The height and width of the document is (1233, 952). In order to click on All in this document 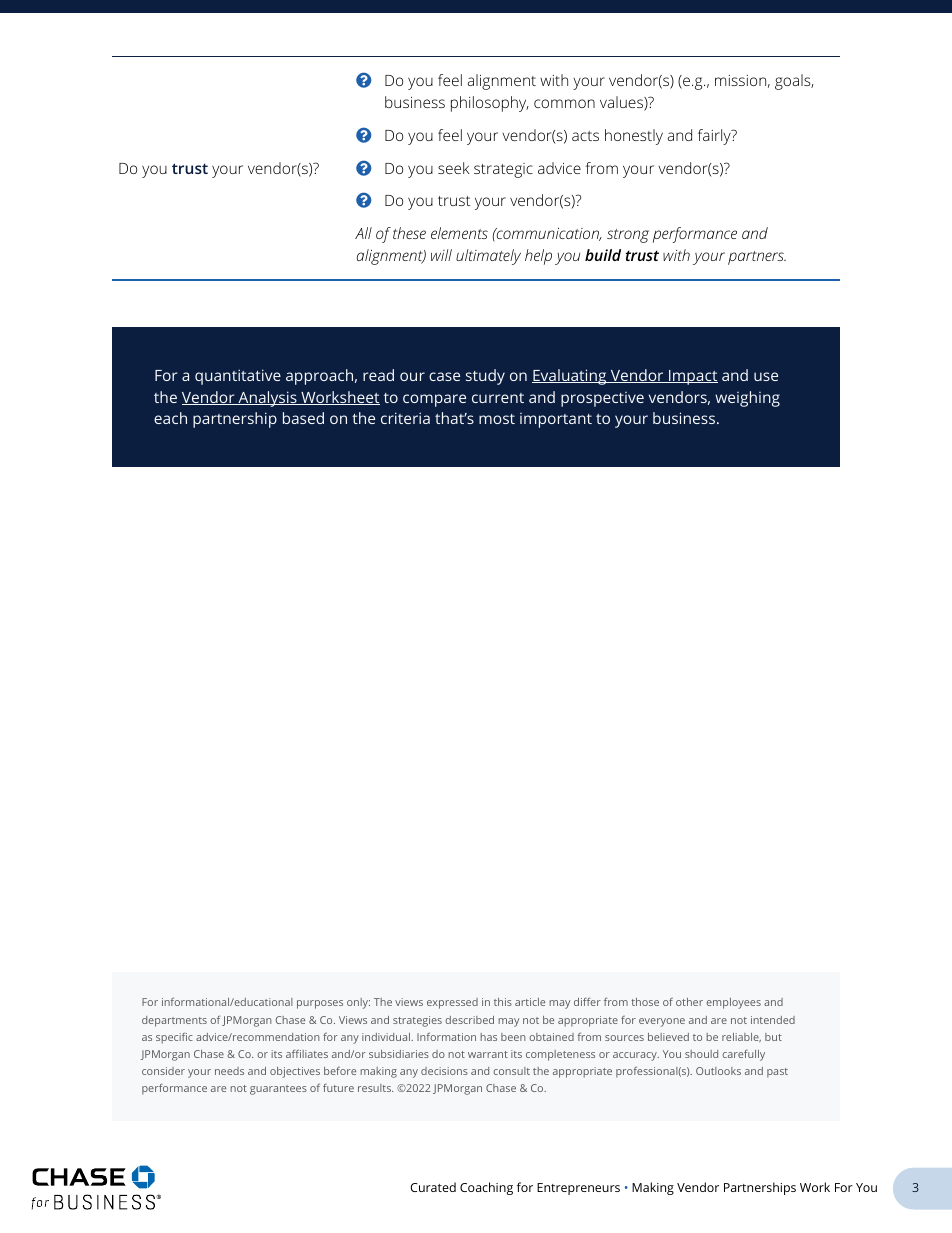, I will do `click(363, 233)`.
